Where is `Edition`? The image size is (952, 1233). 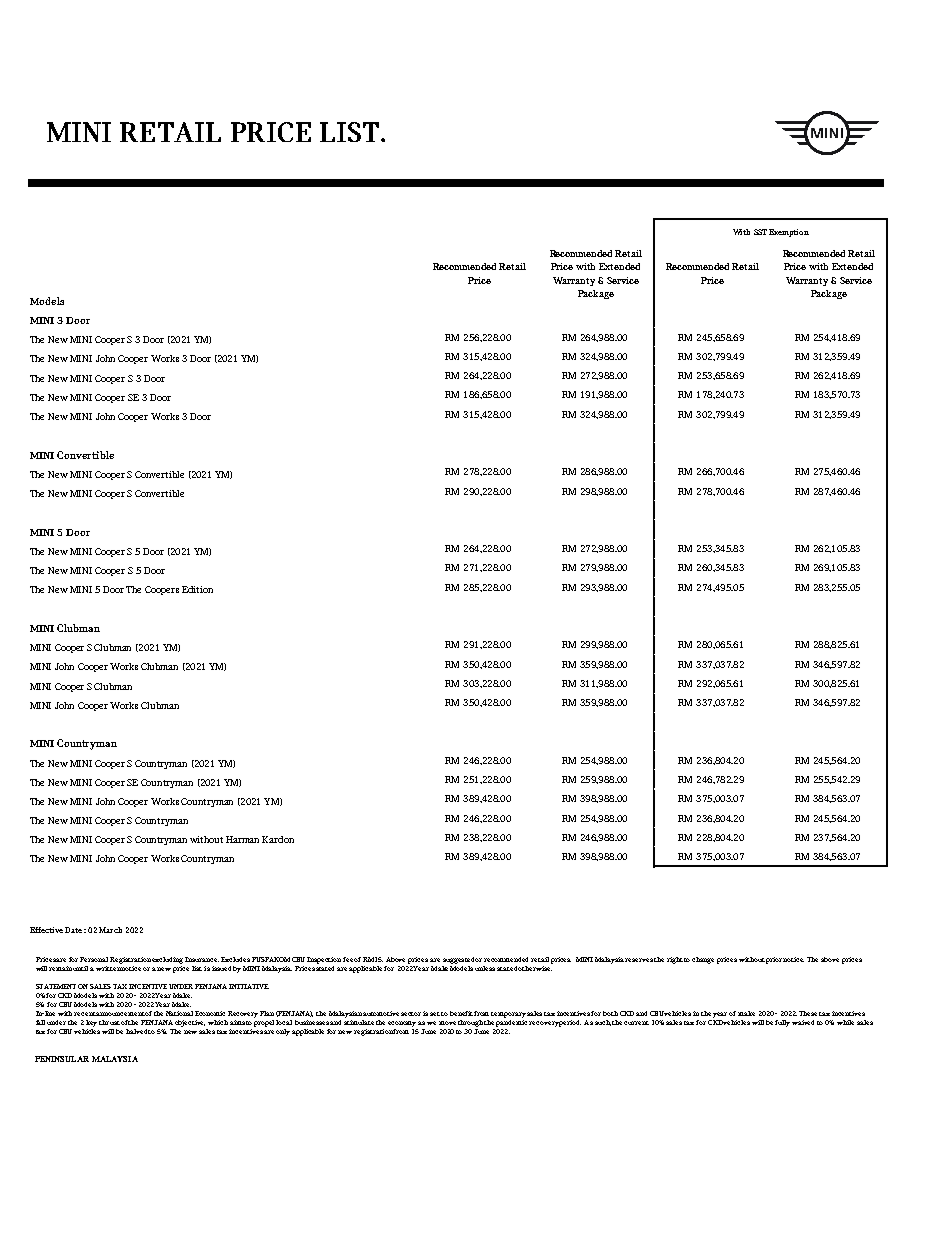
Edition is located at coordinates (197, 589).
